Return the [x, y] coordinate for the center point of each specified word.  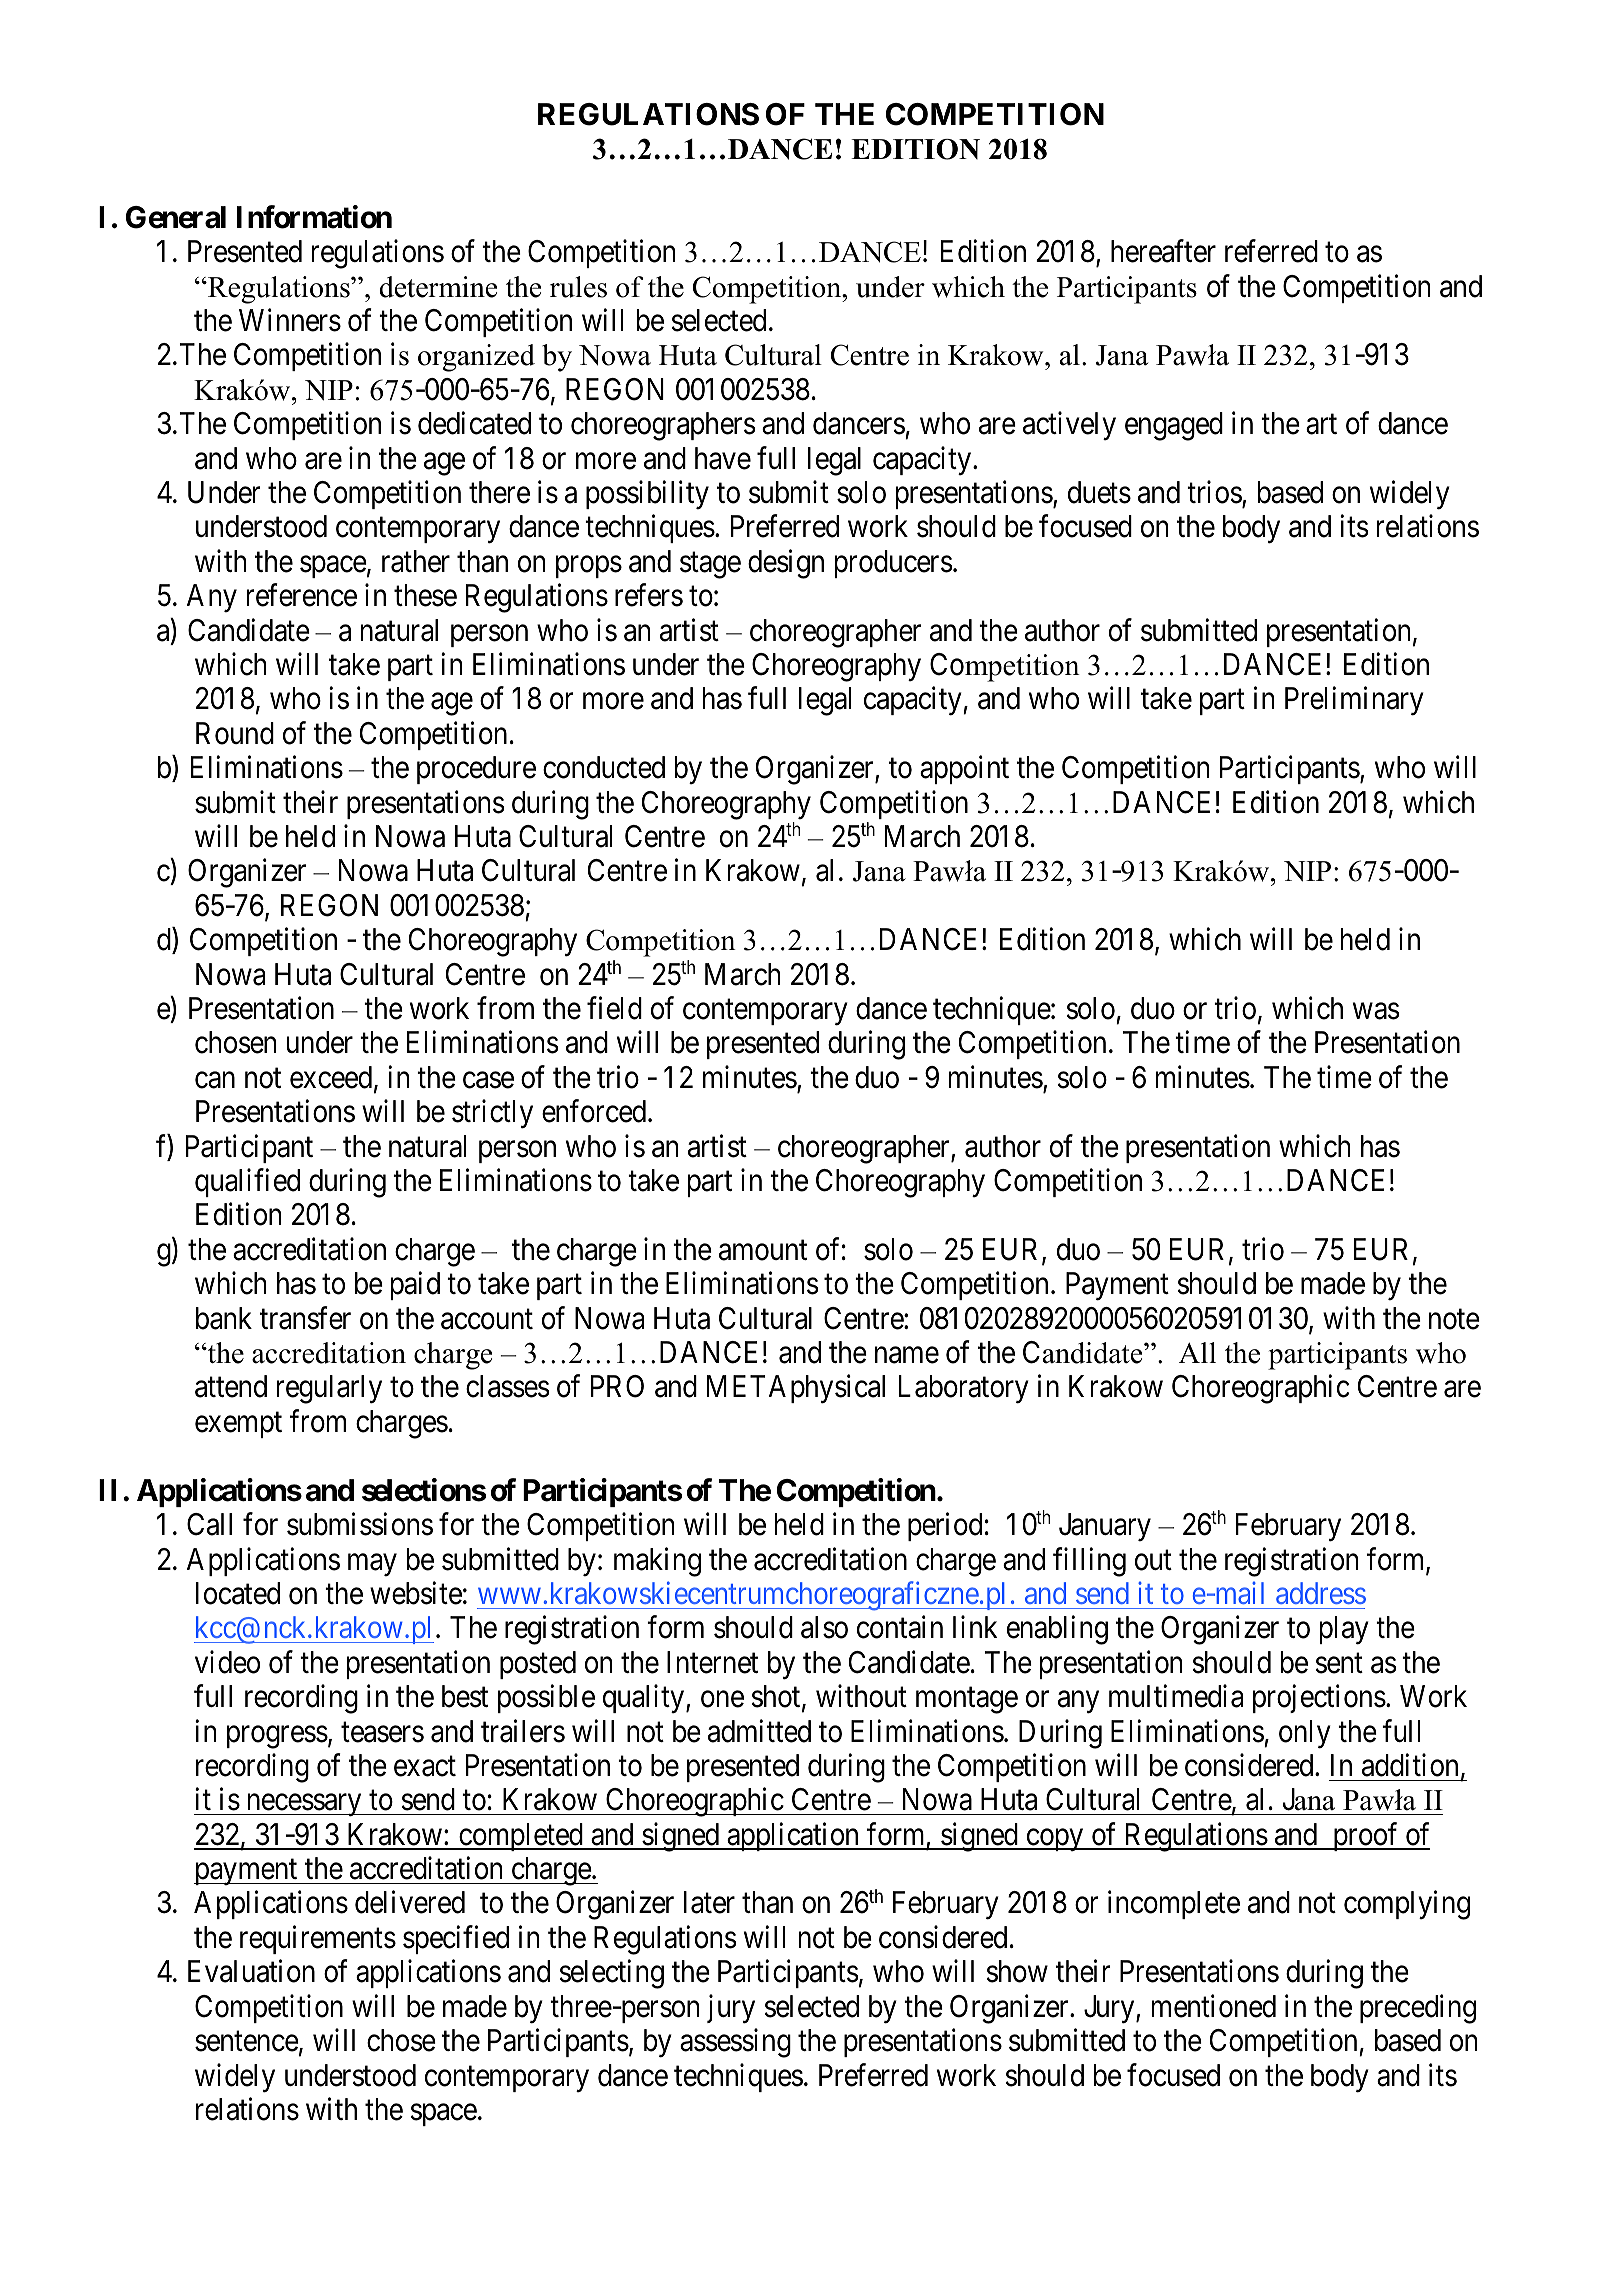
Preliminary [1354, 701]
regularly [329, 1389]
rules [578, 287]
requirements [318, 1940]
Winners [290, 320]
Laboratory [964, 1389]
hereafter [1163, 251]
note [1454, 1319]
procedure [476, 770]
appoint [964, 770]
